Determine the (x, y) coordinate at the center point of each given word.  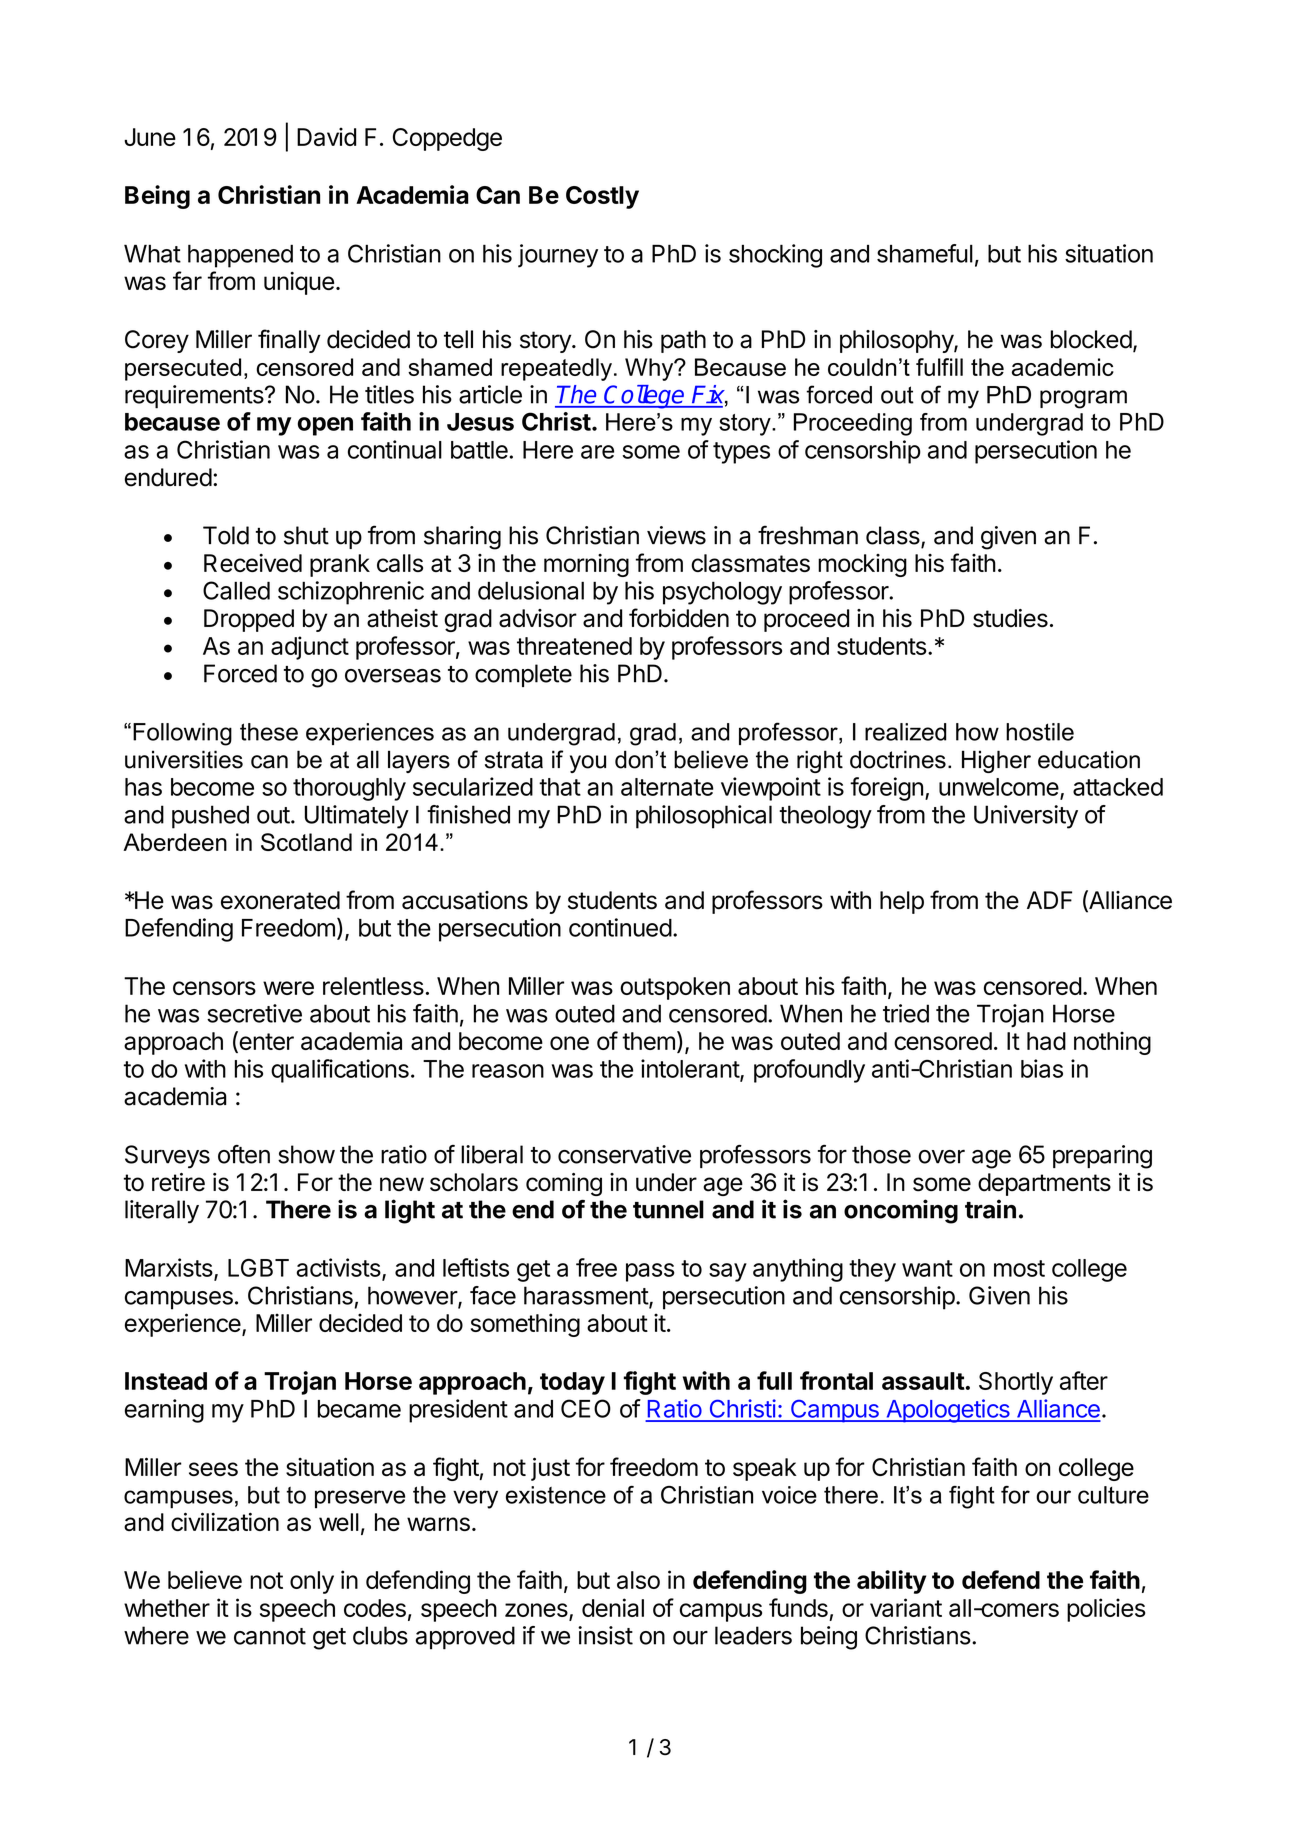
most (1019, 1268)
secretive (254, 1013)
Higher (996, 761)
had (1046, 1041)
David (326, 136)
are (597, 452)
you (588, 764)
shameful (925, 253)
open (325, 426)
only (312, 1582)
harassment (587, 1296)
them (648, 1041)
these (269, 732)
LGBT (258, 1267)
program (1083, 399)
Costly (602, 197)
